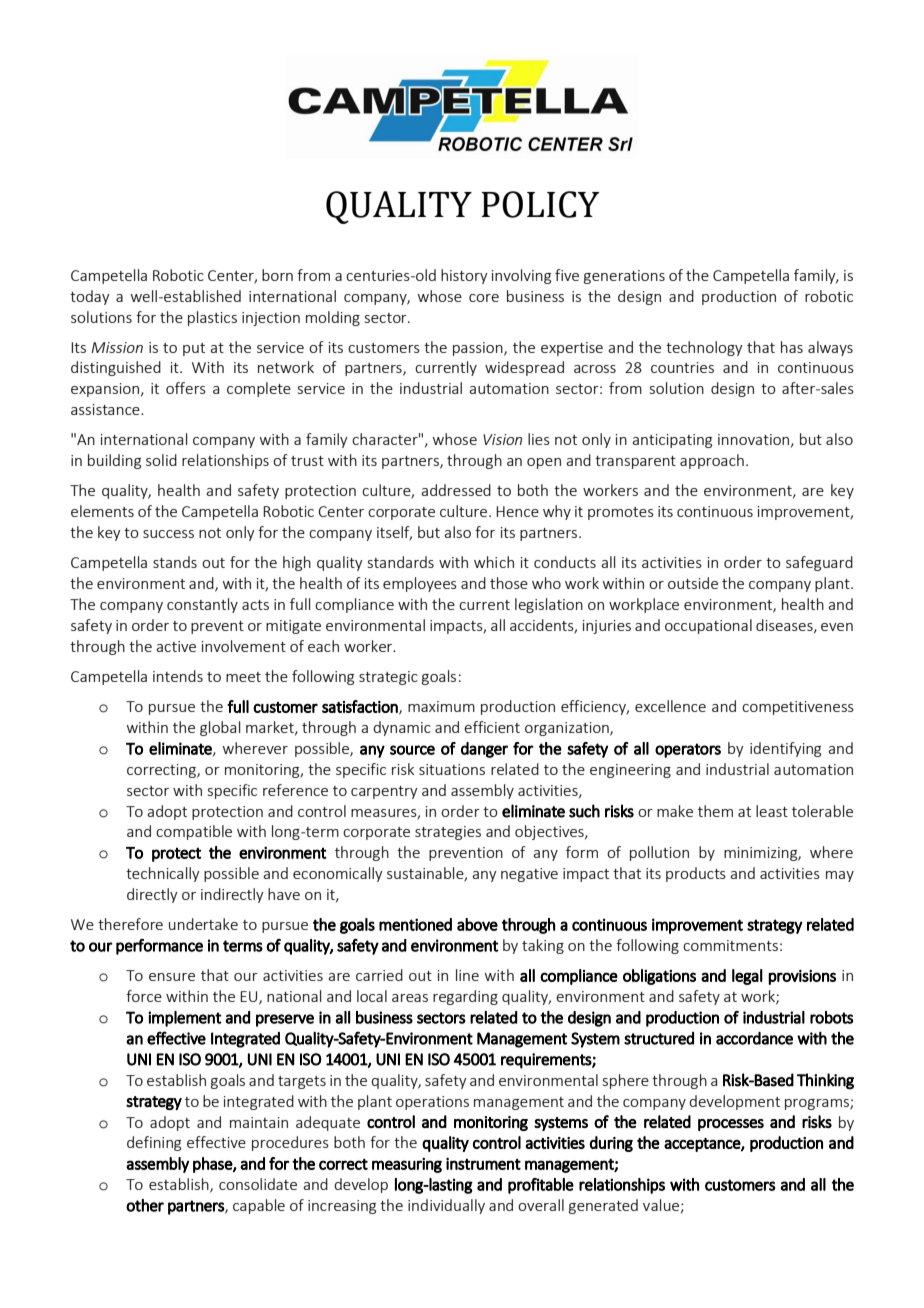 The height and width of the image is (1308, 924). Describe the element at coordinates (203, 924) in the image. I see `undertake` at that location.
